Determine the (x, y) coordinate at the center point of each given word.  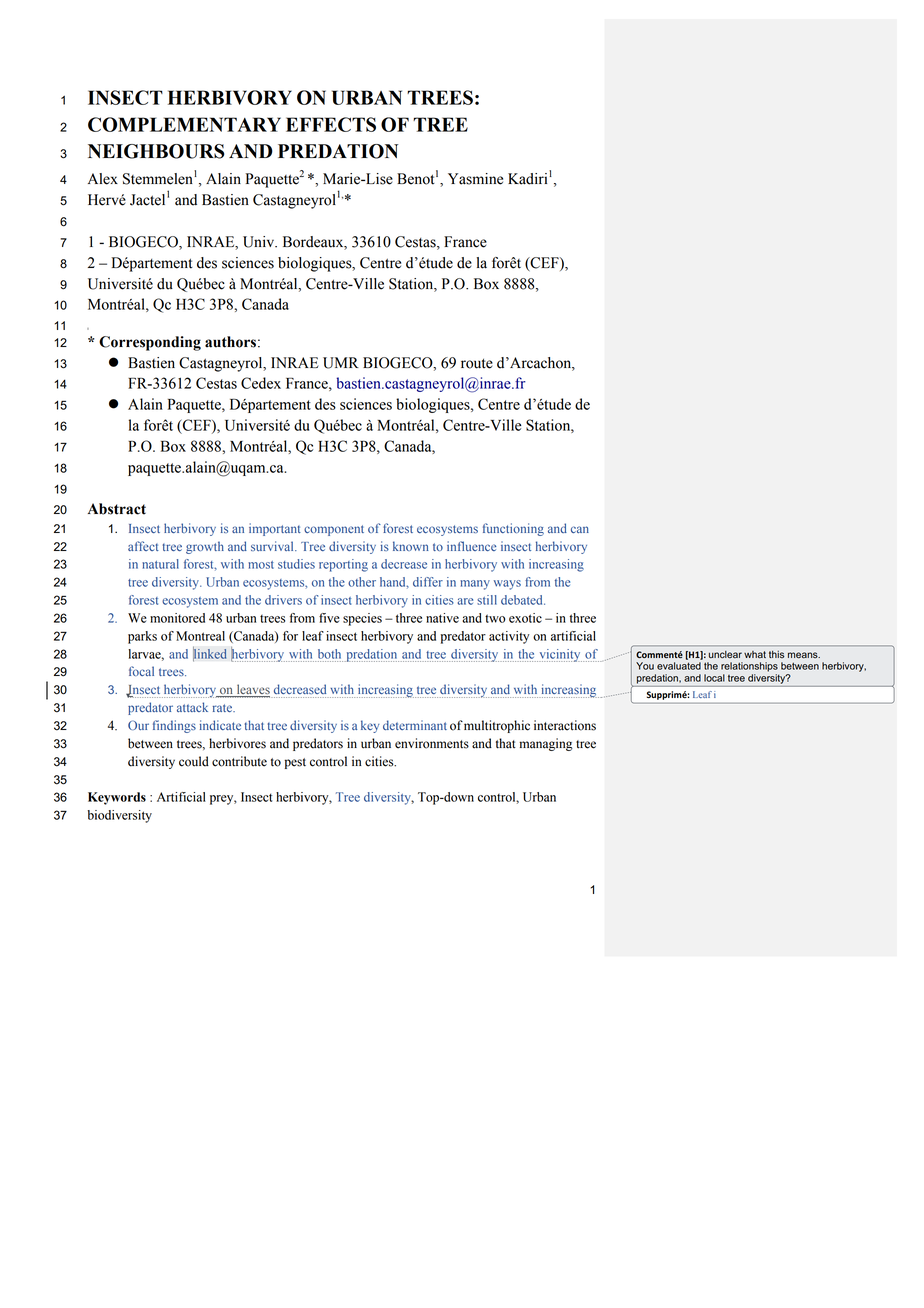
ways (507, 585)
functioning (513, 529)
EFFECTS (331, 124)
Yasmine (475, 179)
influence (471, 546)
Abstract (117, 509)
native (442, 618)
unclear (725, 655)
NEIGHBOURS (156, 151)
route (477, 364)
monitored (177, 618)
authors (230, 342)
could (194, 761)
